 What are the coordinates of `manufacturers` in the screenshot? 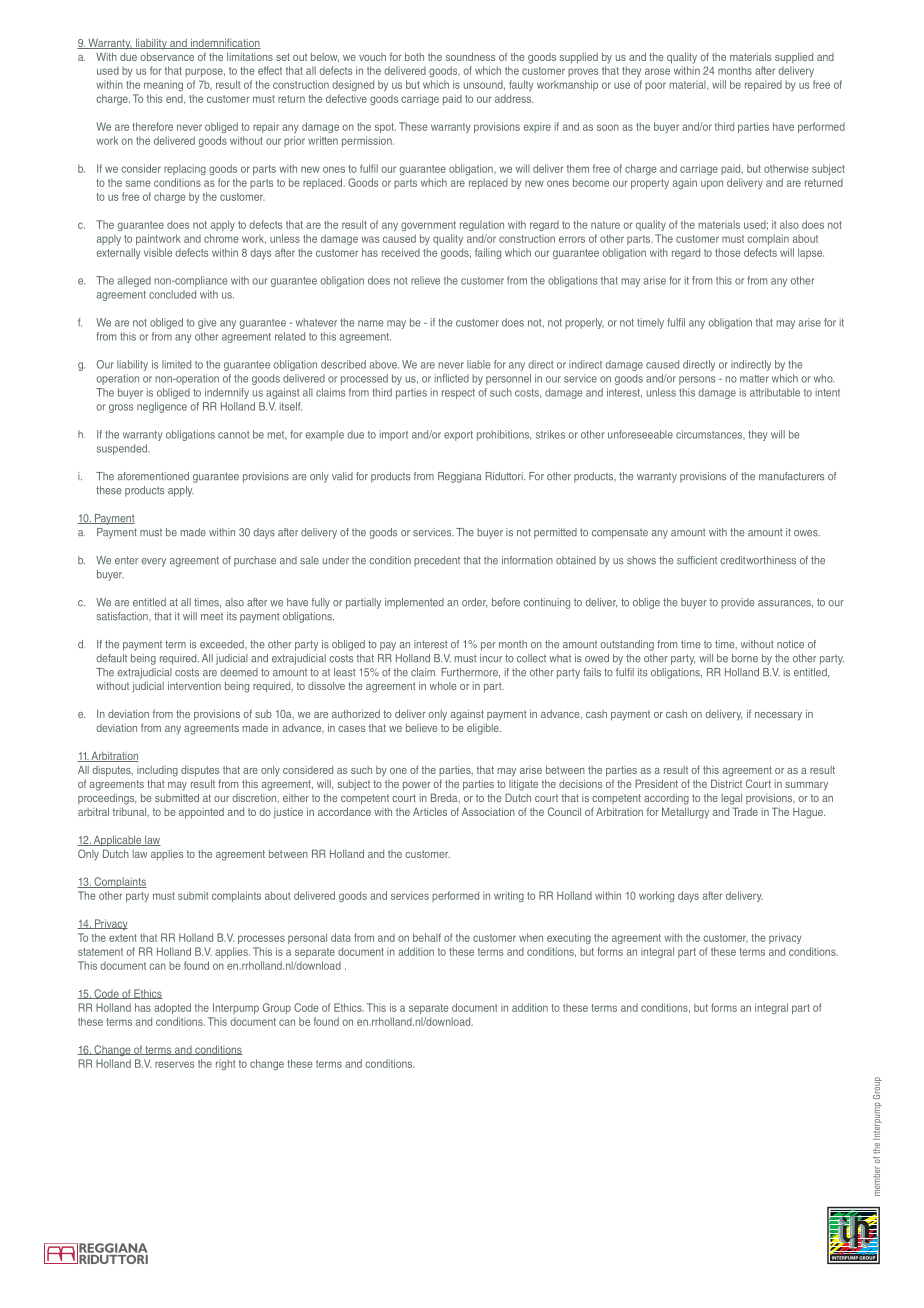 It's located at (791, 476).
